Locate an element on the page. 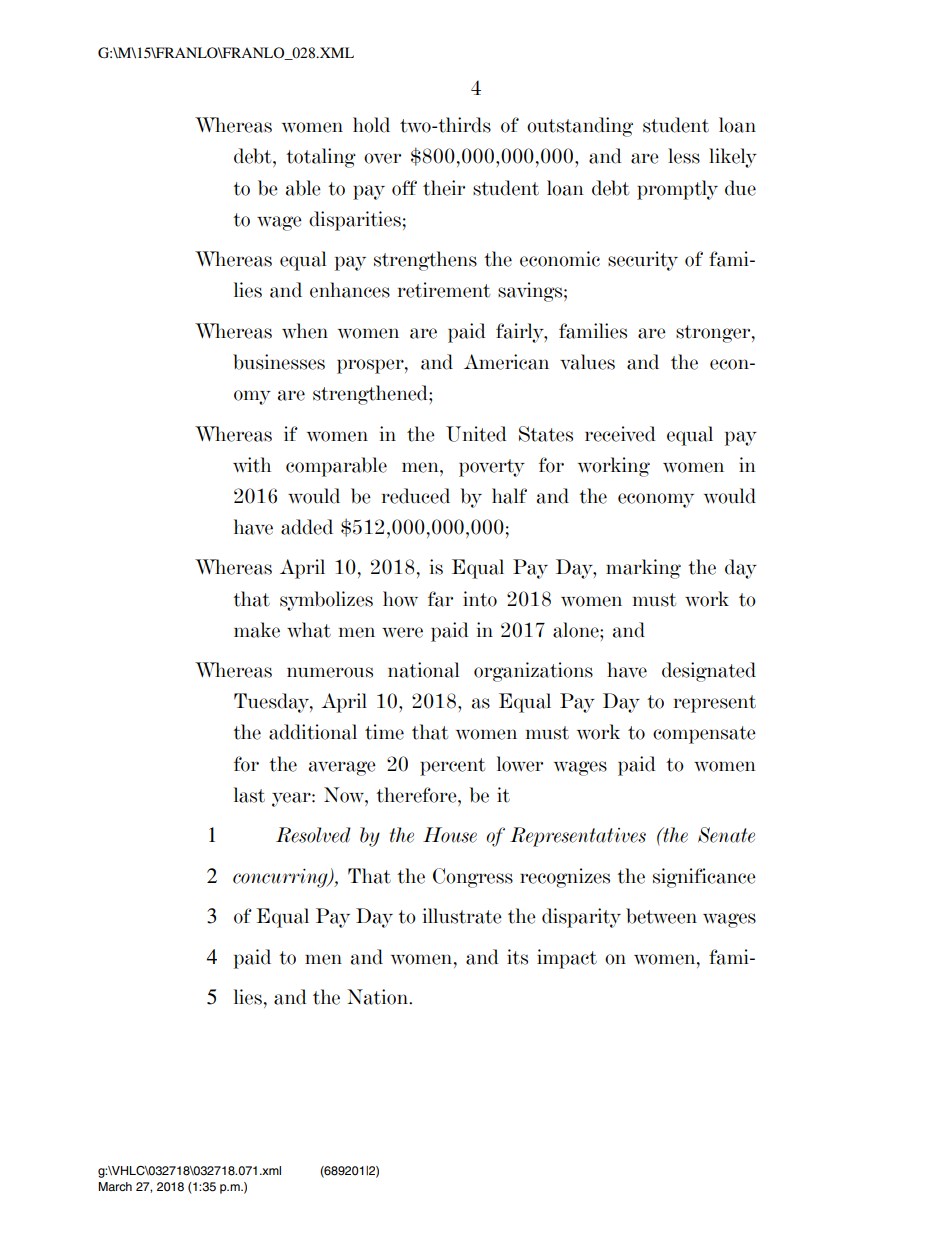 This document has height=1233, width=952. totaling is located at coordinates (321, 158).
